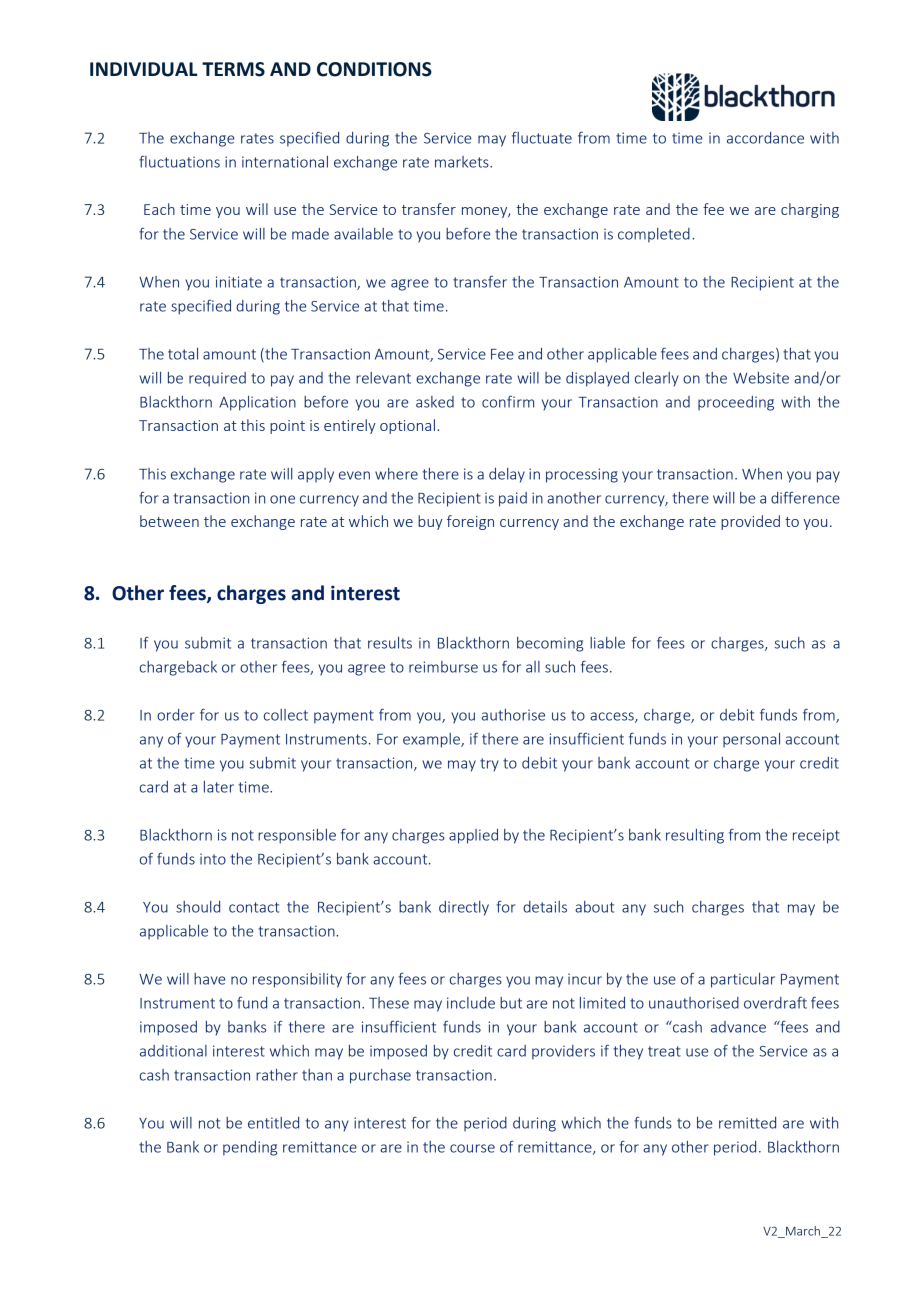 This document has height=1308, width=924. I want to click on reimburse, so click(443, 667).
